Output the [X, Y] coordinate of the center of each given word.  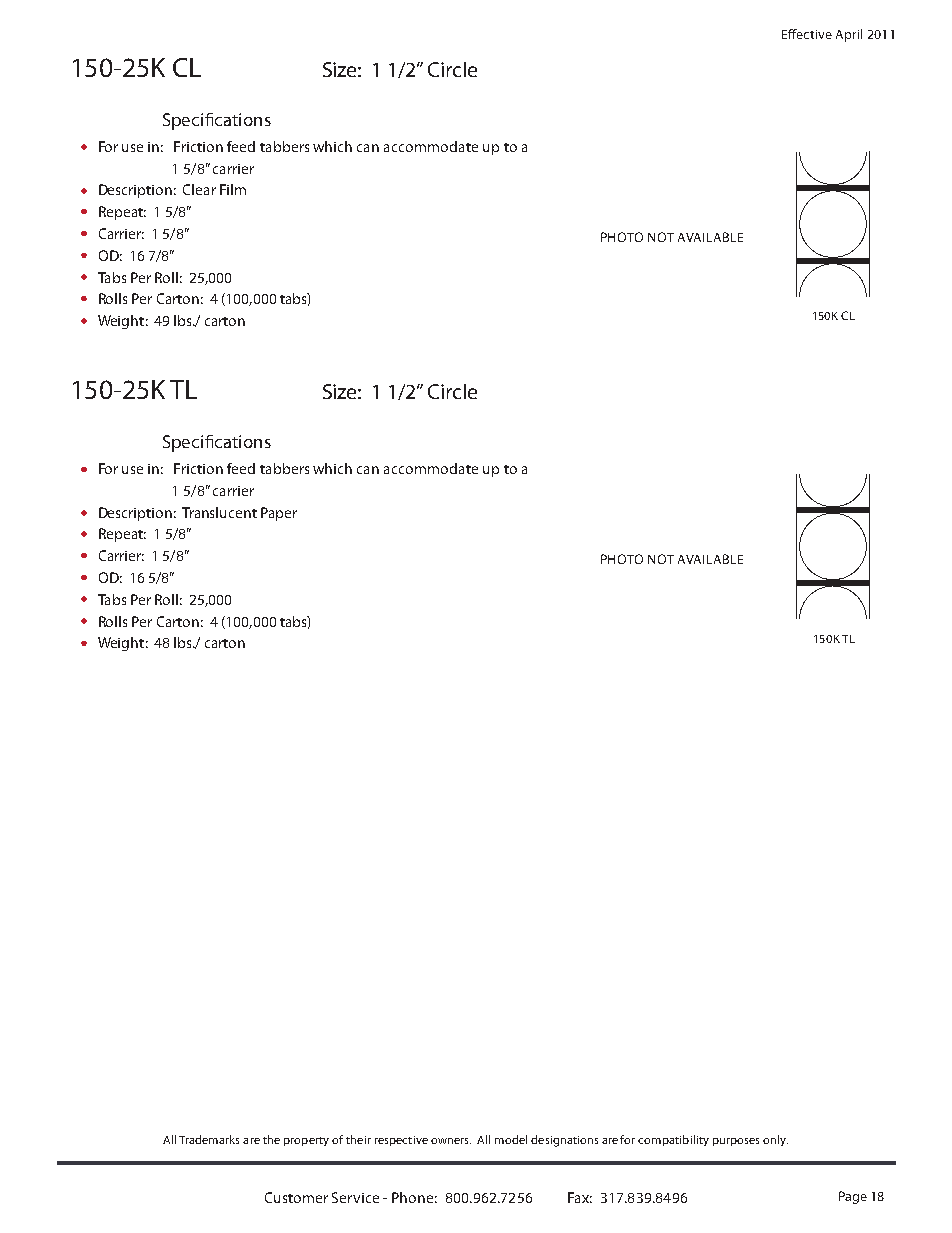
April [849, 35]
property [306, 1141]
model [511, 1139]
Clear [199, 189]
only [775, 1140]
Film [233, 189]
